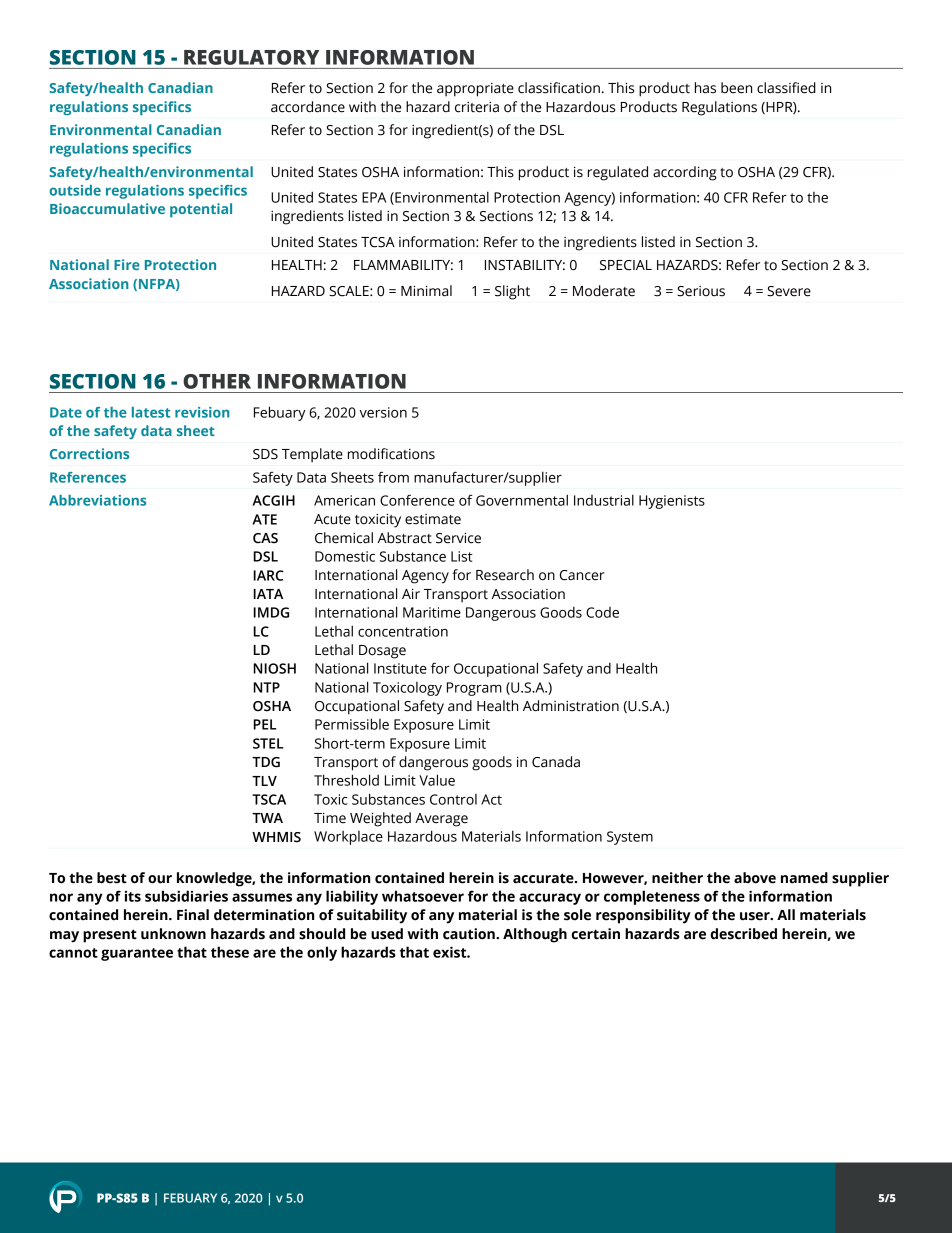  I want to click on Serious, so click(701, 291).
